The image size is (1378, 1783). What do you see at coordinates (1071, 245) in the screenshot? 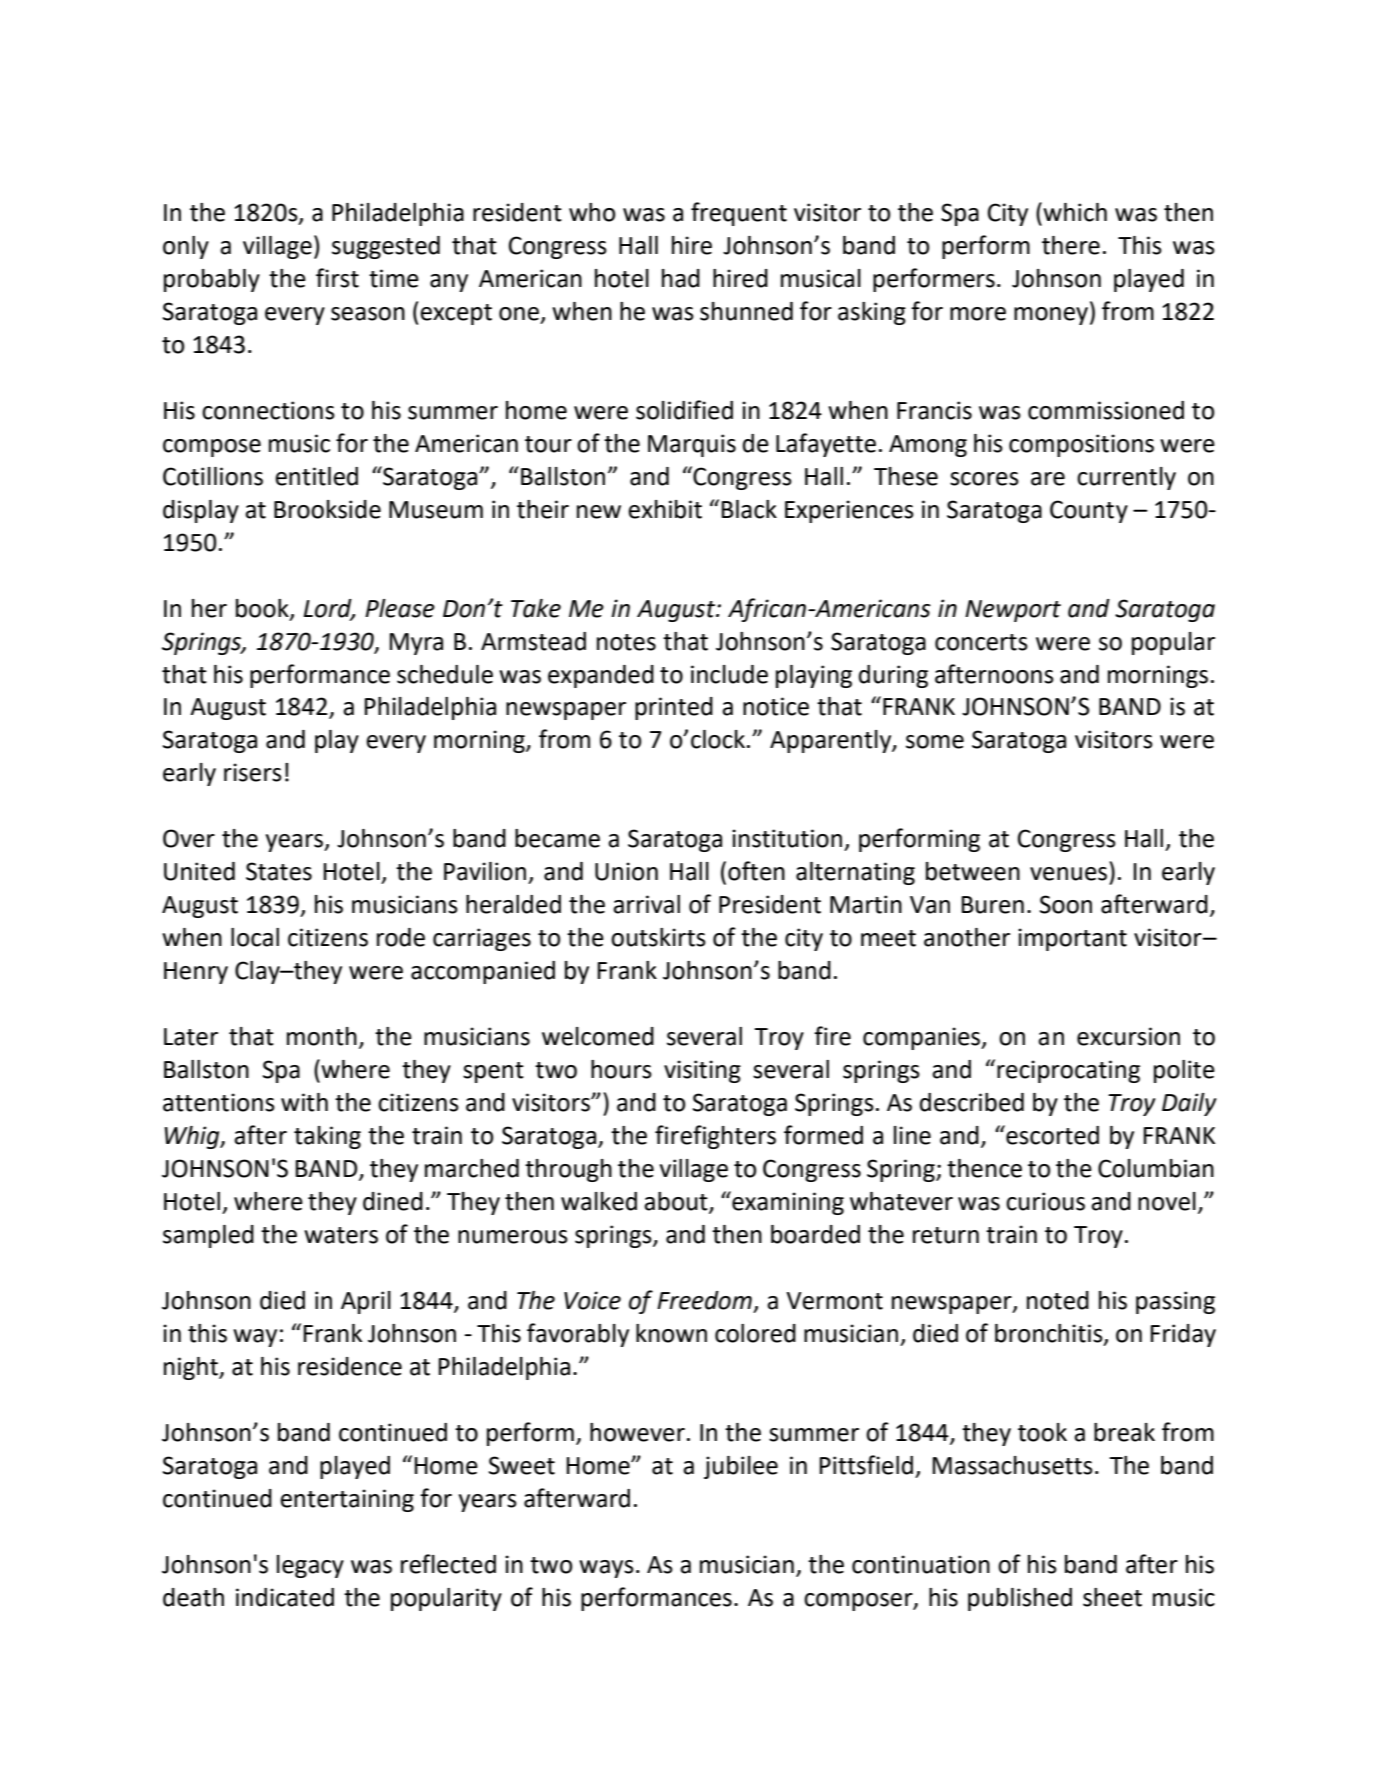
I see `there` at bounding box center [1071, 245].
